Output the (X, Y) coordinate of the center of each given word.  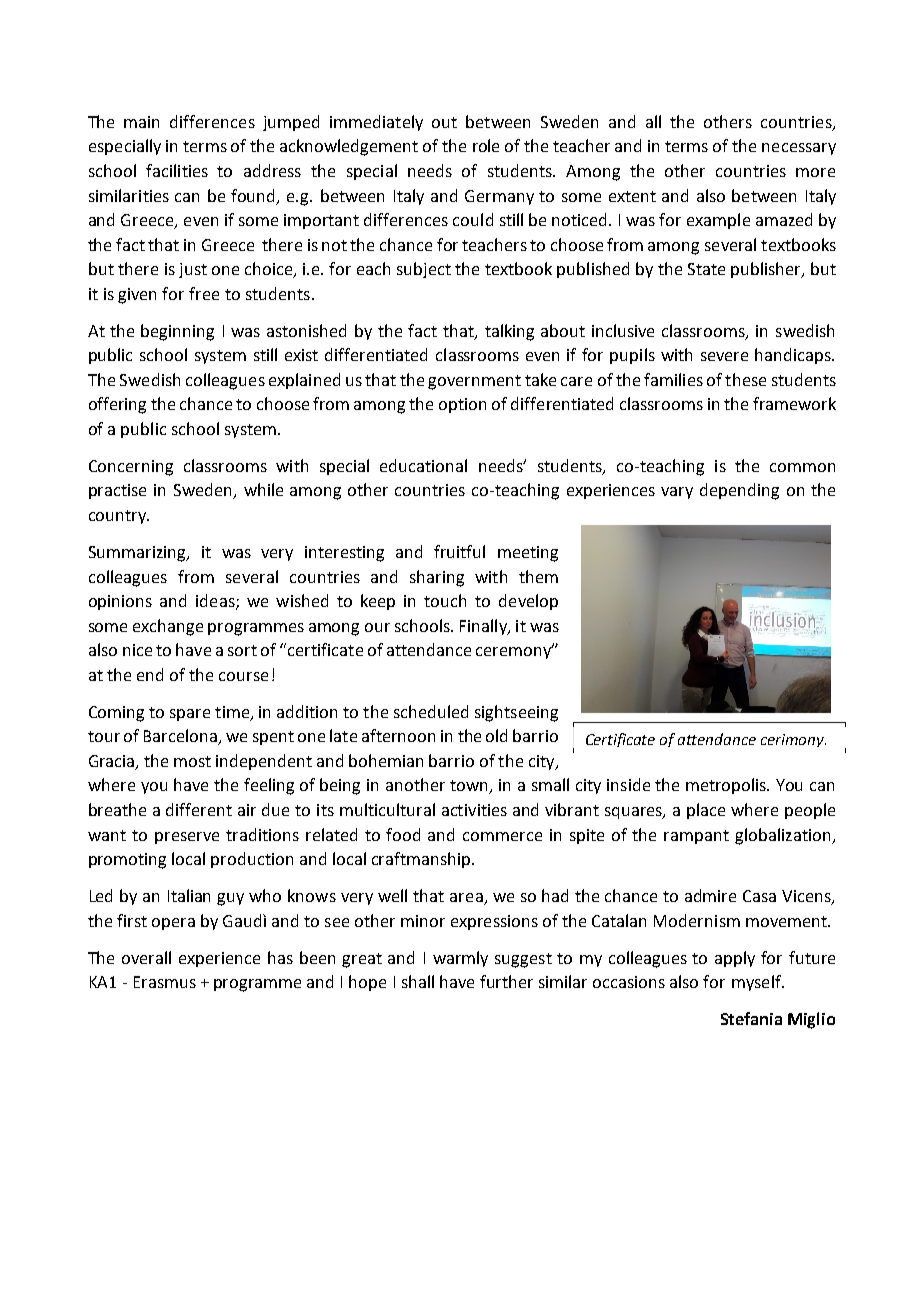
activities (474, 810)
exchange (168, 627)
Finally (484, 627)
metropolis (727, 786)
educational (423, 465)
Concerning (131, 468)
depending (739, 491)
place (706, 811)
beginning (177, 332)
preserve (187, 838)
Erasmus (165, 982)
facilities (177, 170)
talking (509, 332)
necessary (799, 149)
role (486, 145)
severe (724, 356)
